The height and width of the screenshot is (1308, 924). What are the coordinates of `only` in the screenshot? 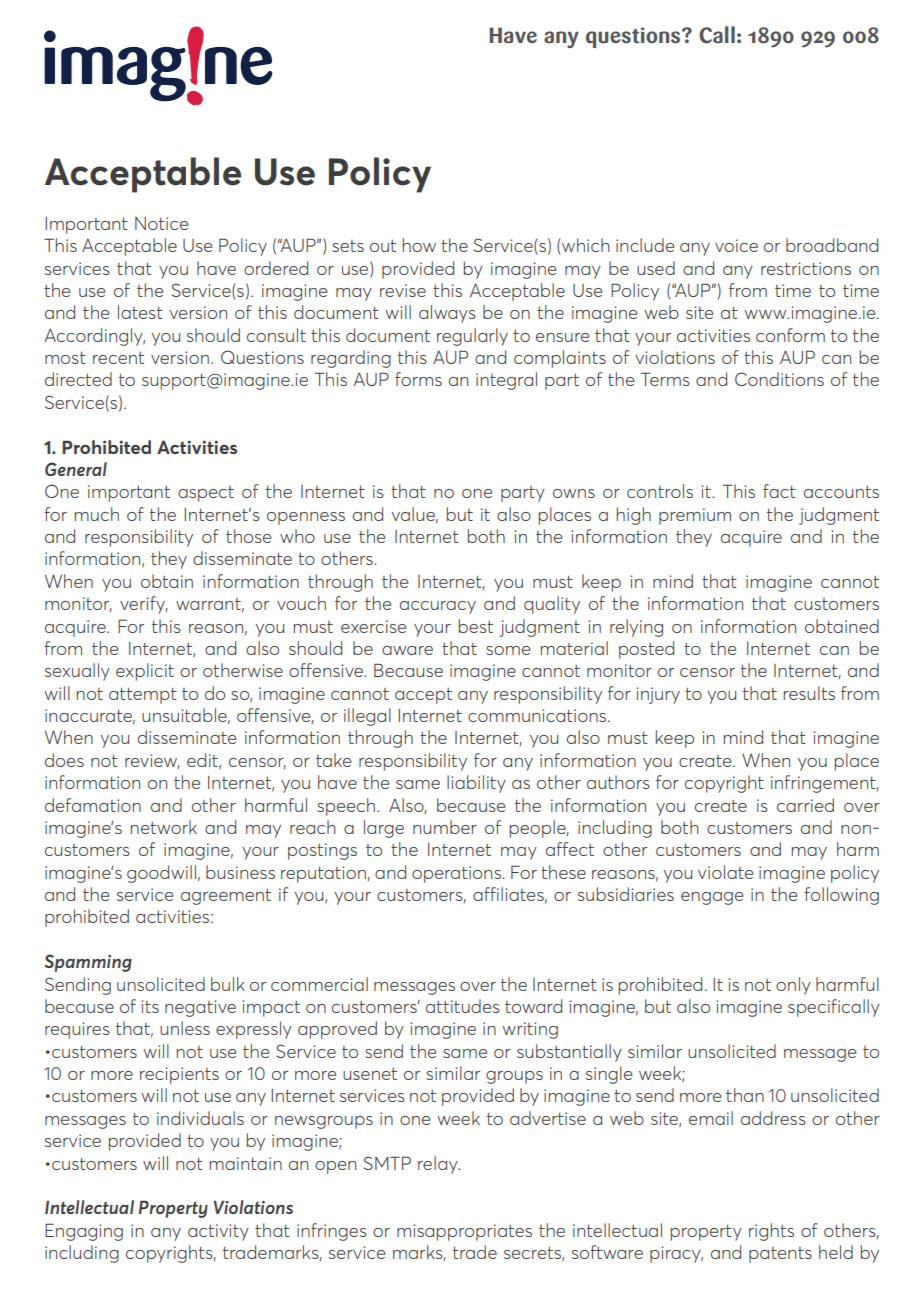 It's located at (793, 986).
